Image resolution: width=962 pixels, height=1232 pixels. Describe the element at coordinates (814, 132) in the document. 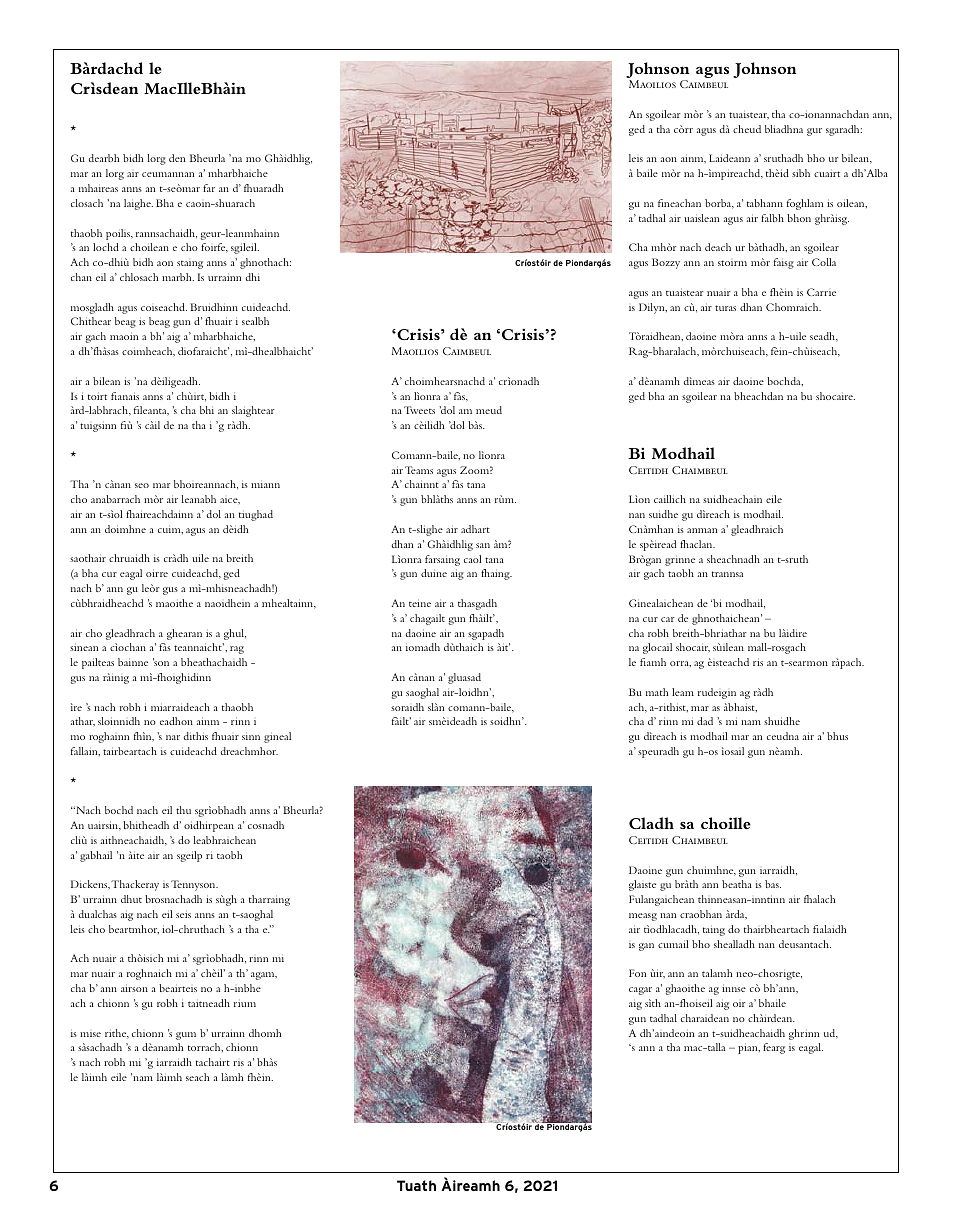

I see `gur` at that location.
